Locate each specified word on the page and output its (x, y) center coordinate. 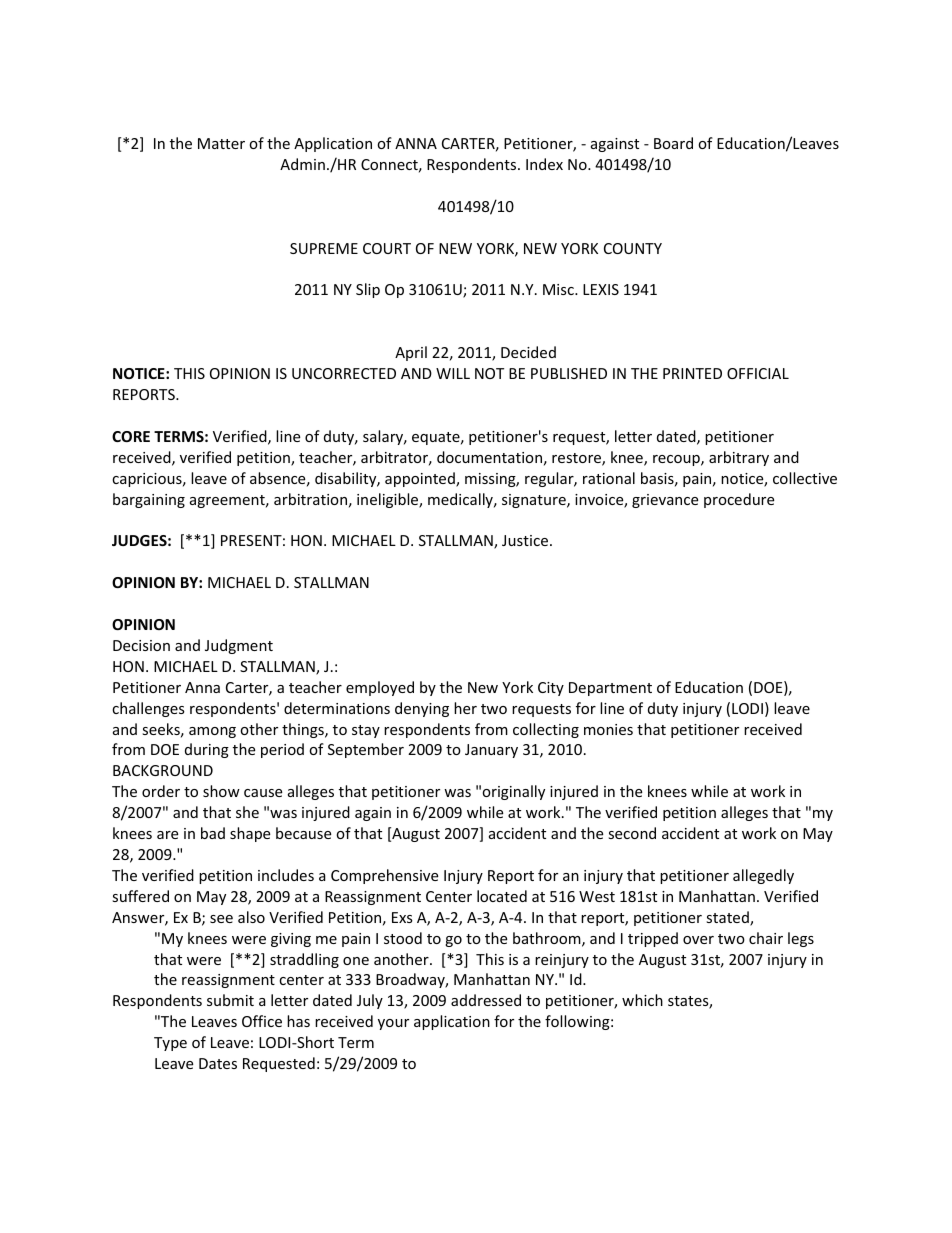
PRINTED (692, 373)
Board (673, 143)
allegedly (763, 876)
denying (422, 709)
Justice (525, 540)
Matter (221, 143)
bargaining (149, 500)
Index (544, 164)
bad (213, 833)
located (502, 896)
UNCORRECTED (344, 373)
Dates (218, 1063)
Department (610, 689)
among (212, 732)
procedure (739, 500)
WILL (453, 373)
